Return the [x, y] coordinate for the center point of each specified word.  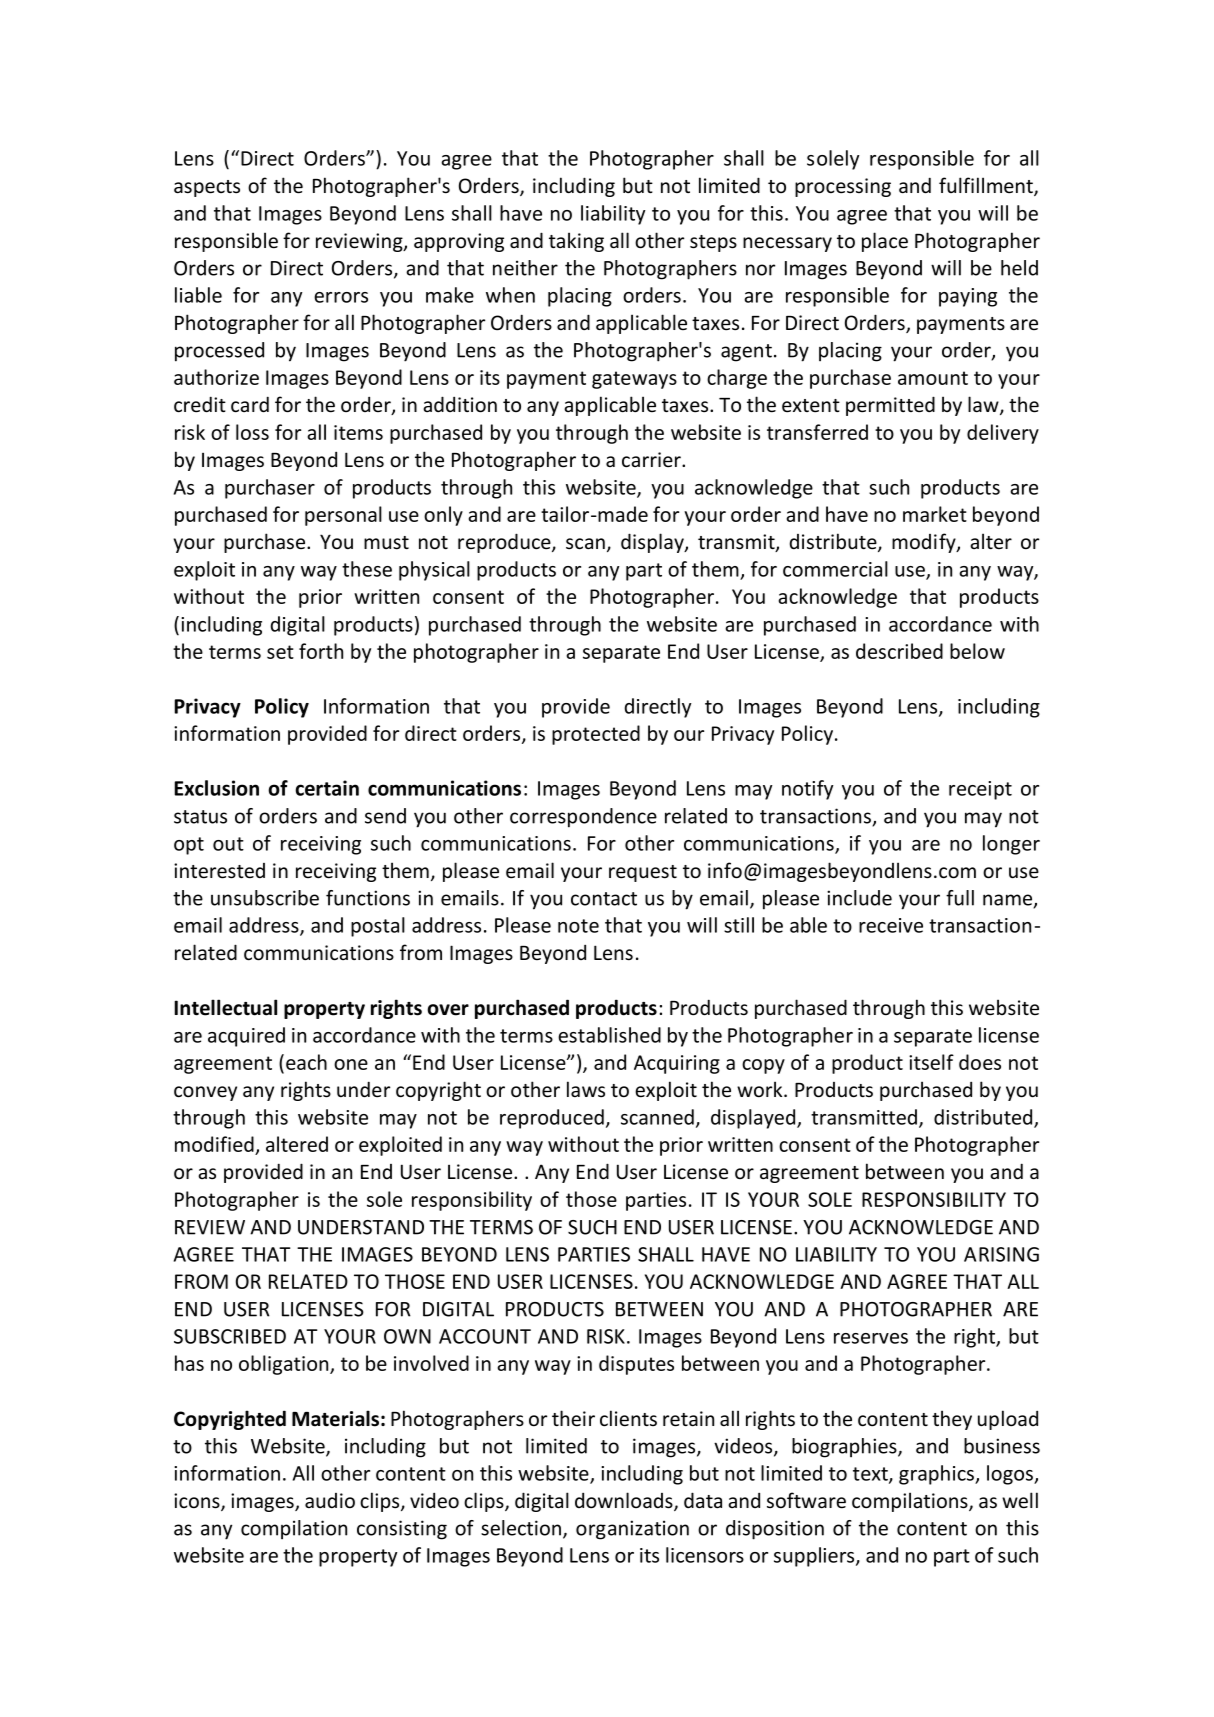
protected [596, 735]
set [280, 652]
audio [330, 1501]
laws [586, 1089]
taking [576, 242]
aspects [207, 188]
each [306, 1062]
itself [931, 1062]
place [885, 242]
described [899, 651]
